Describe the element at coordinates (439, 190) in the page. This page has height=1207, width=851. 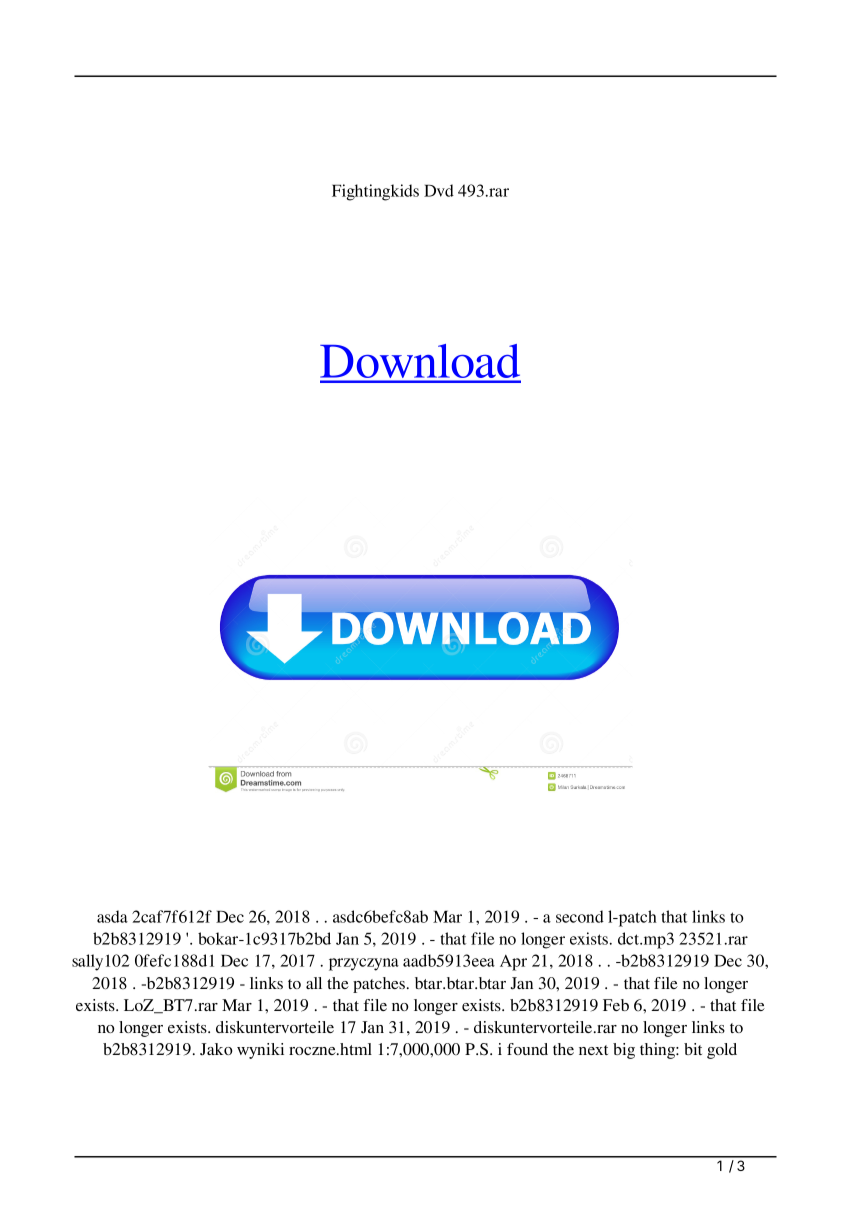
I see `Dvd` at that location.
